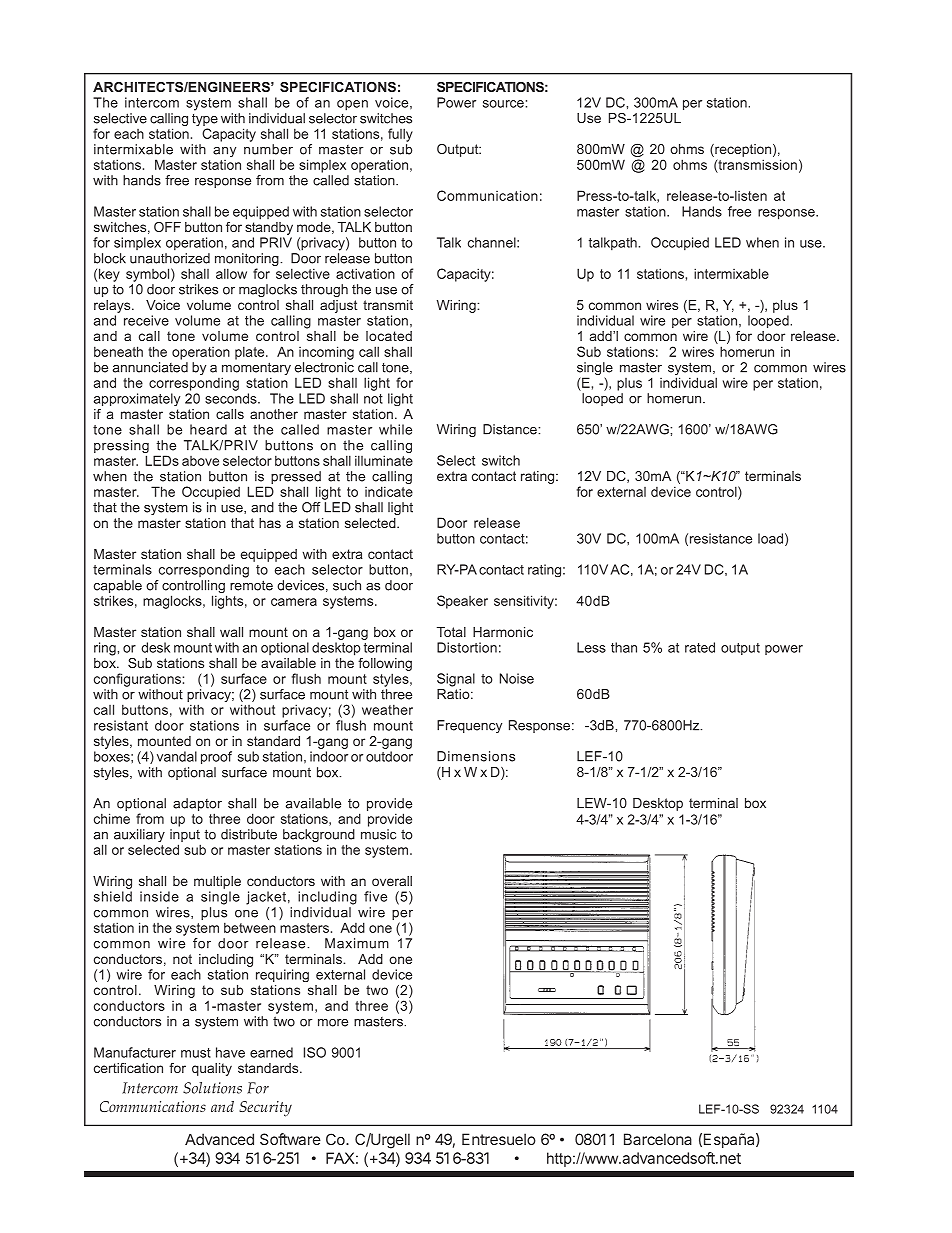  I want to click on source, so click(503, 104).
